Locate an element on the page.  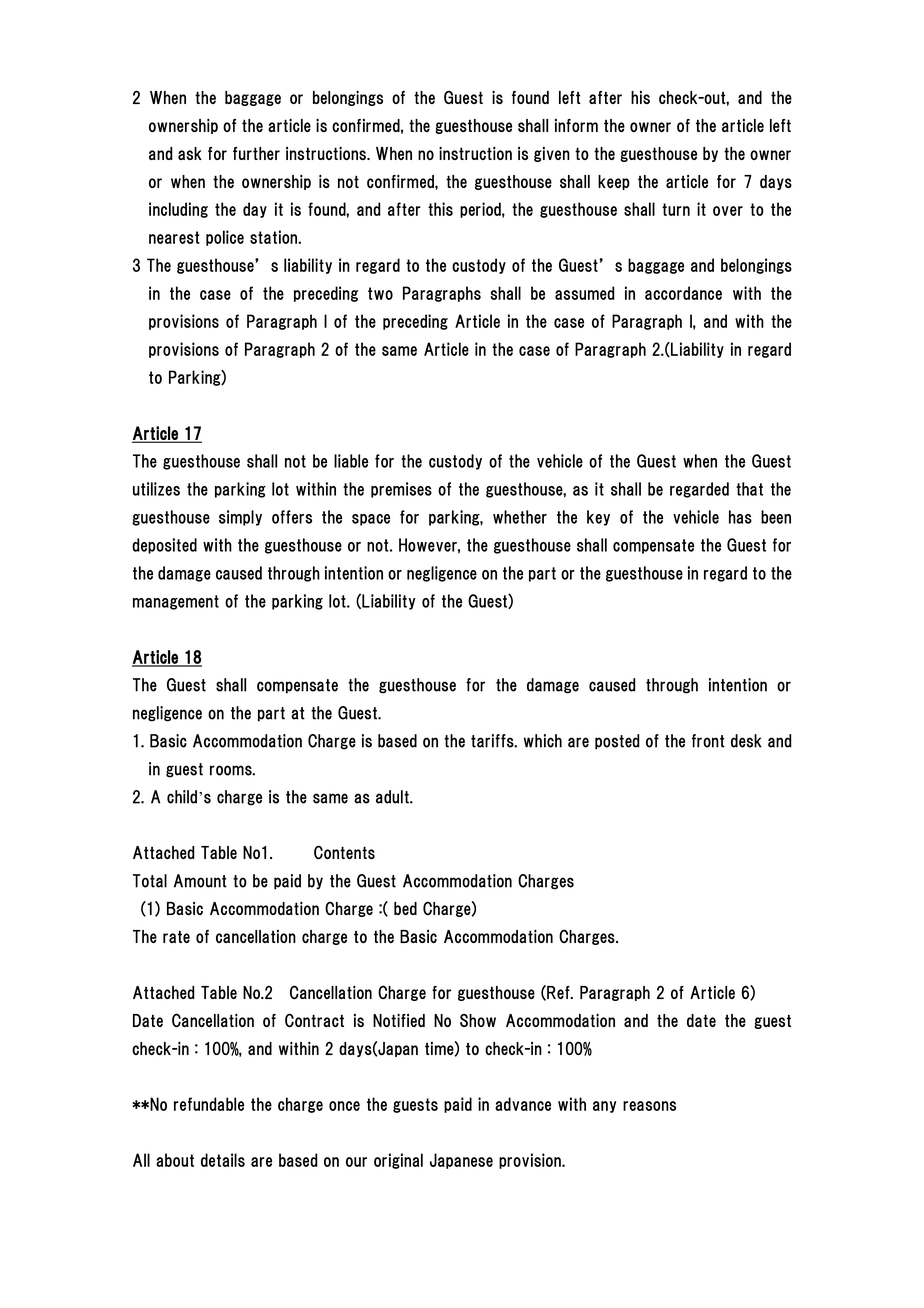
advance is located at coordinates (523, 1104).
